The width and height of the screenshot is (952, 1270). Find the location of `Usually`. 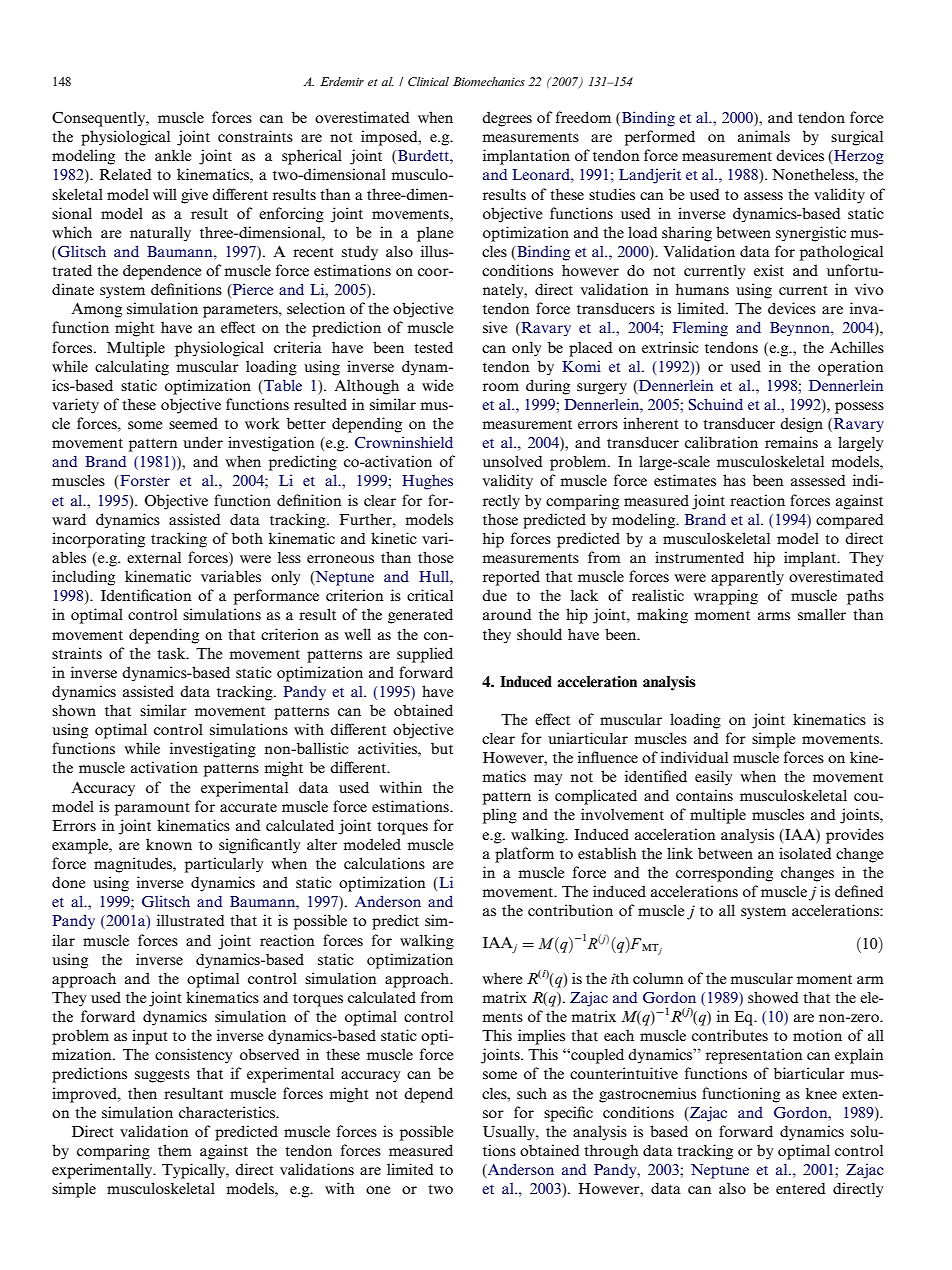

Usually is located at coordinates (510, 1133).
